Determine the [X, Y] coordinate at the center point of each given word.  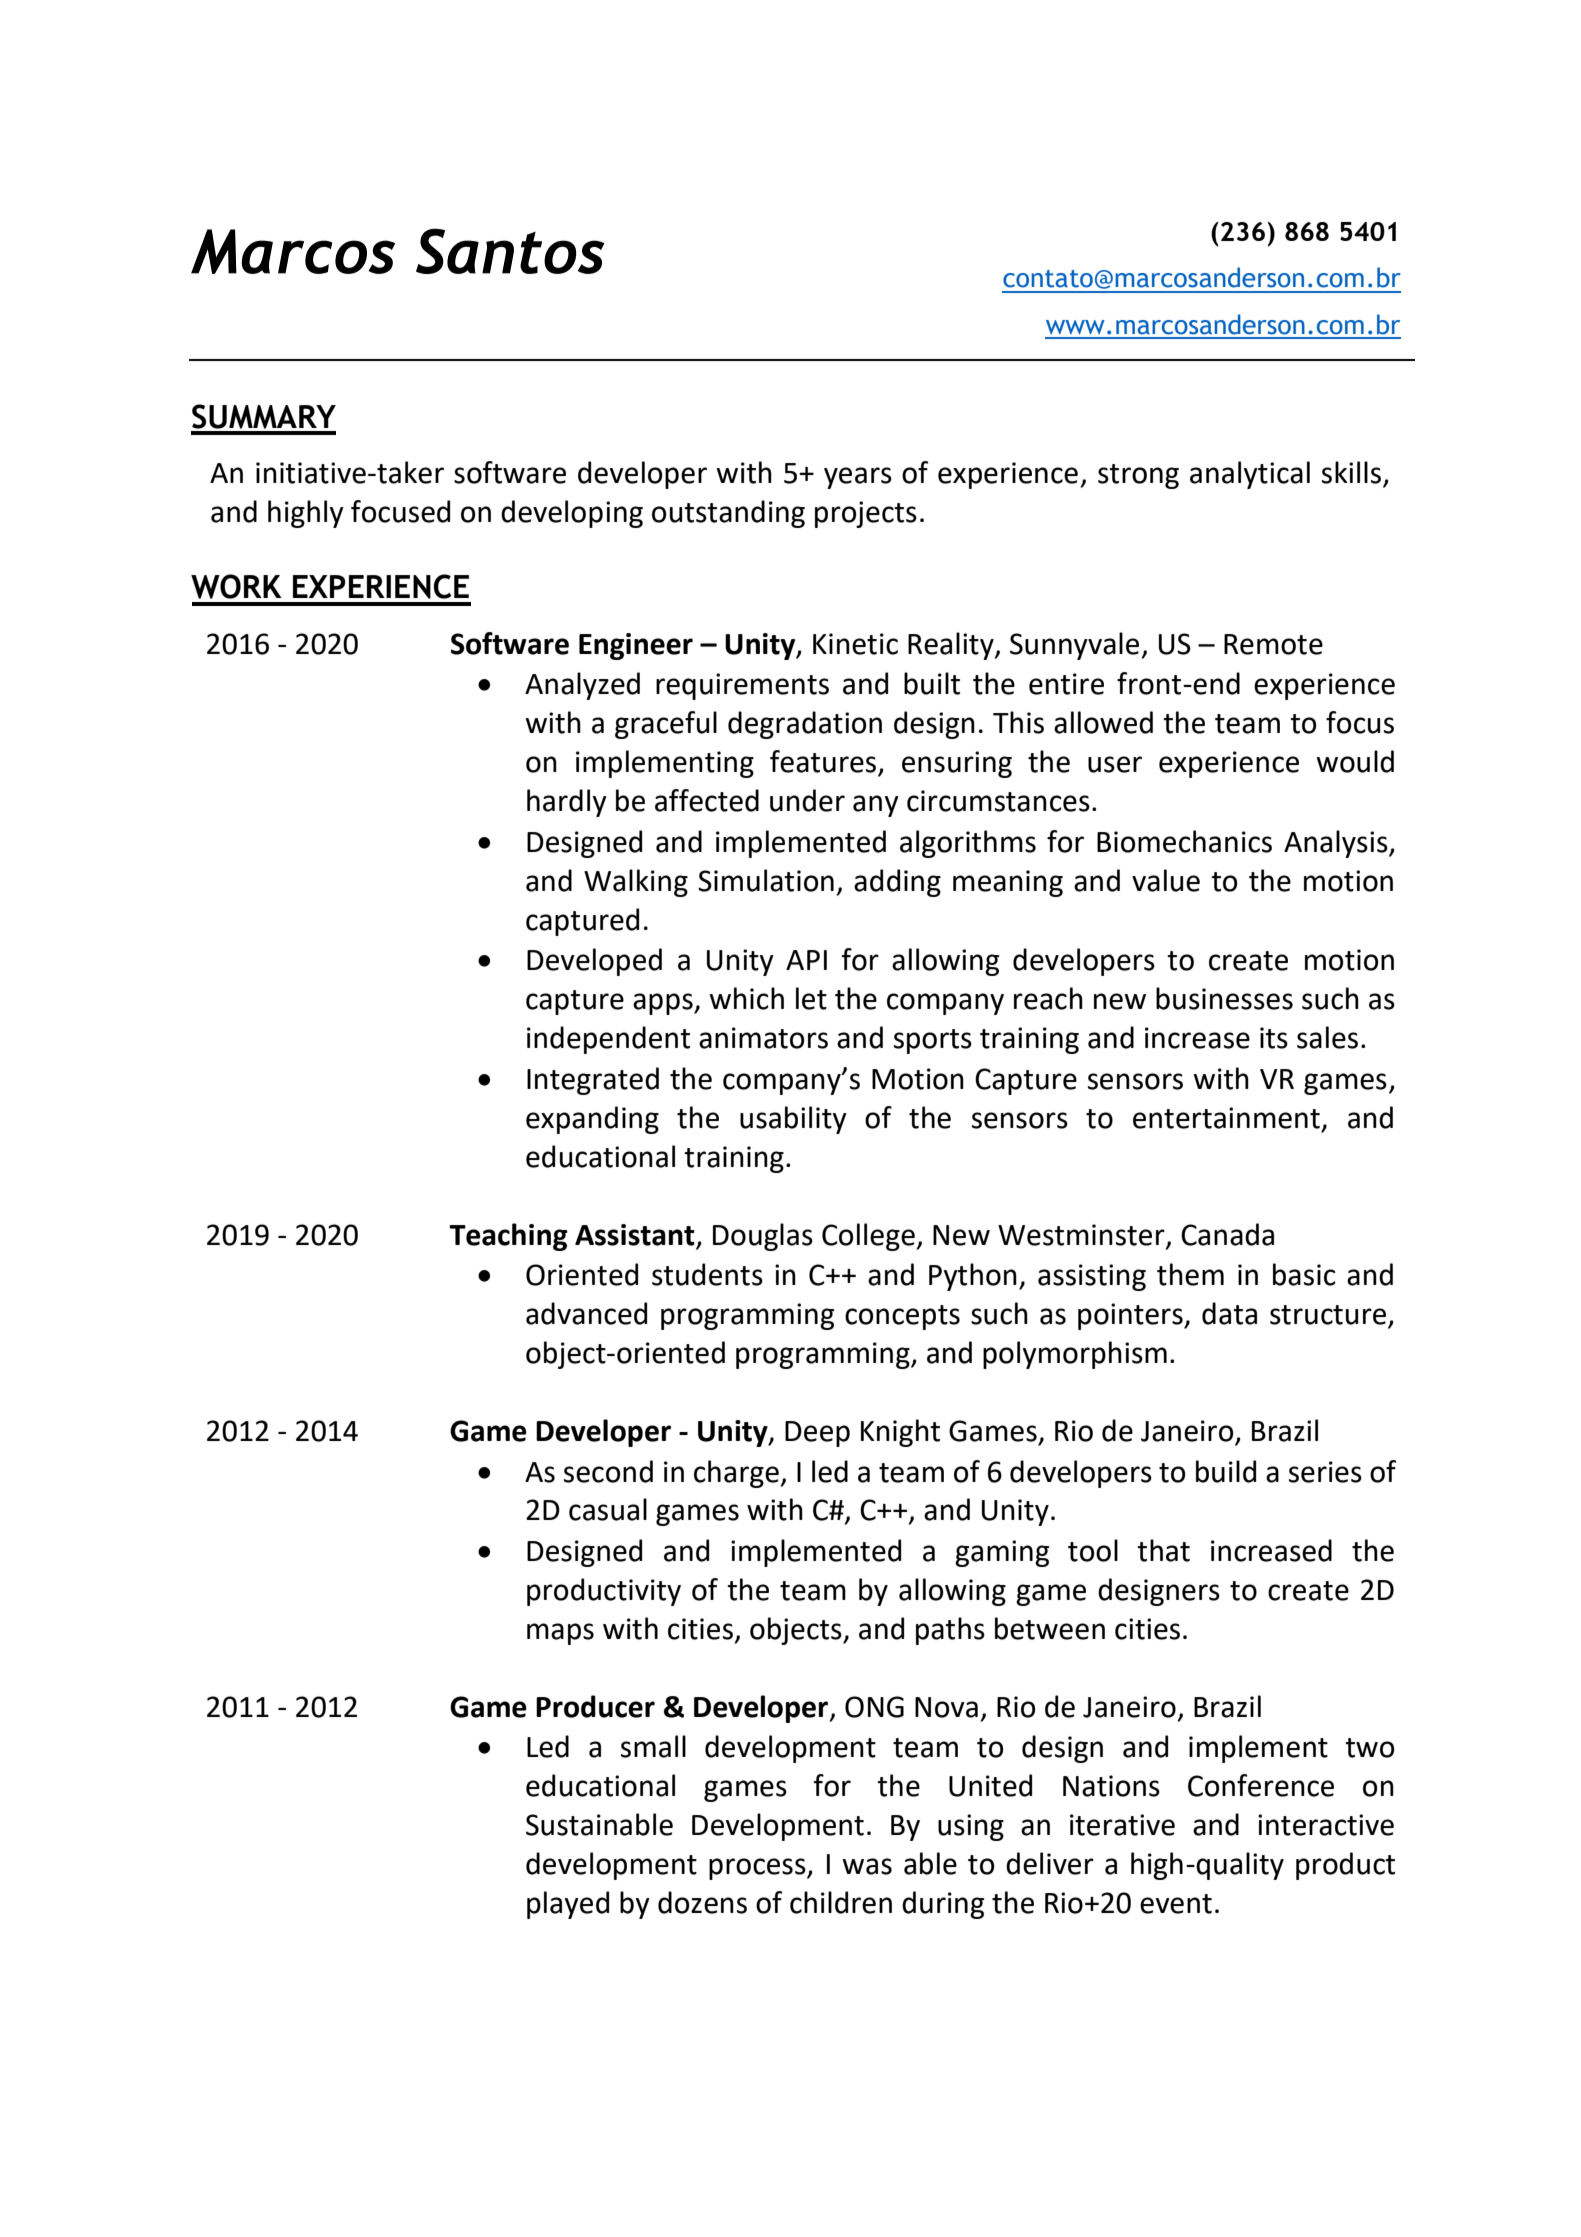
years [858, 478]
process [758, 1869]
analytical [1250, 475]
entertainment [1226, 1118]
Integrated [593, 1081]
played [568, 1905]
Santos [510, 251]
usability [793, 1120]
